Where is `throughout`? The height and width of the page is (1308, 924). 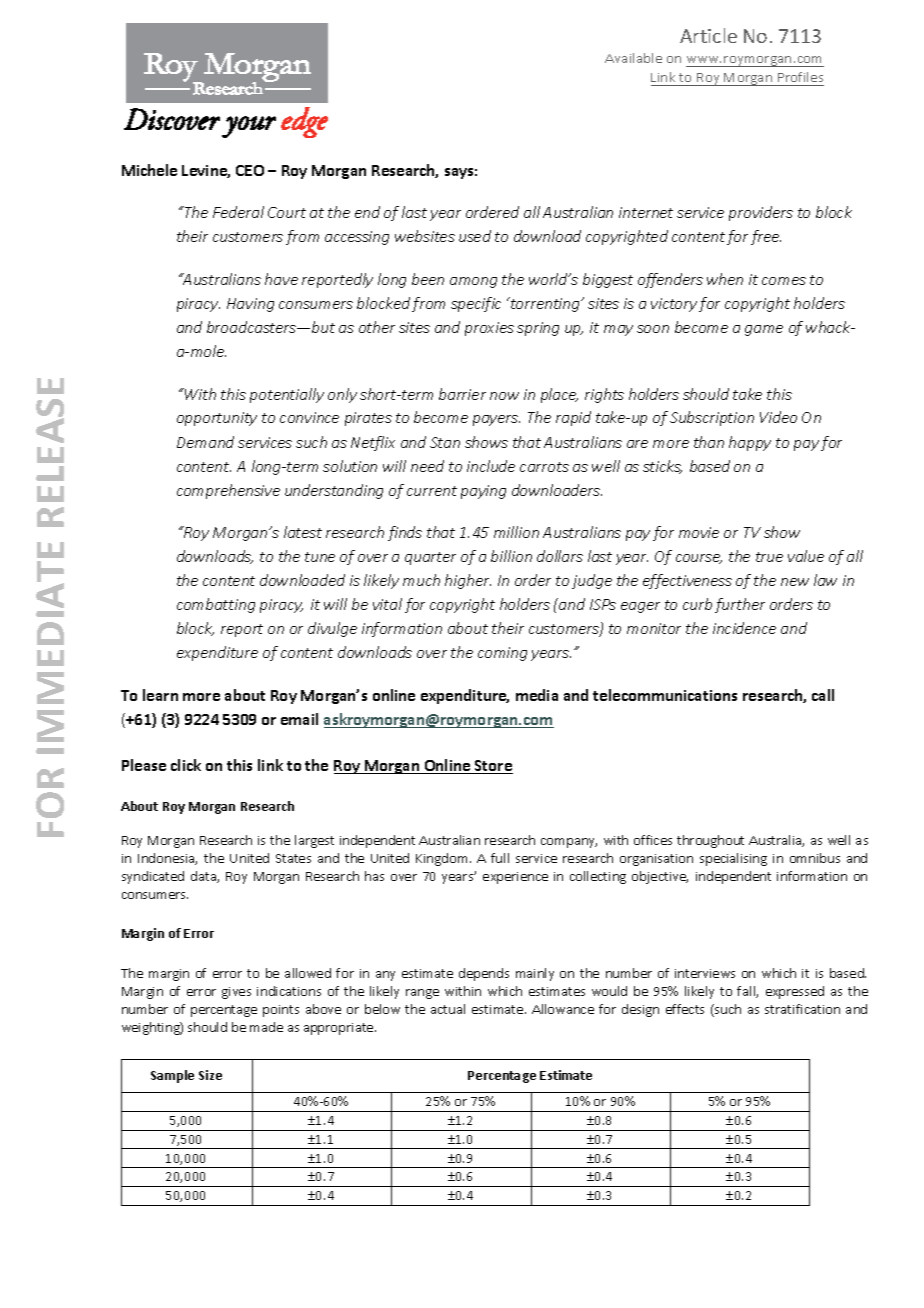
throughout is located at coordinates (710, 841).
